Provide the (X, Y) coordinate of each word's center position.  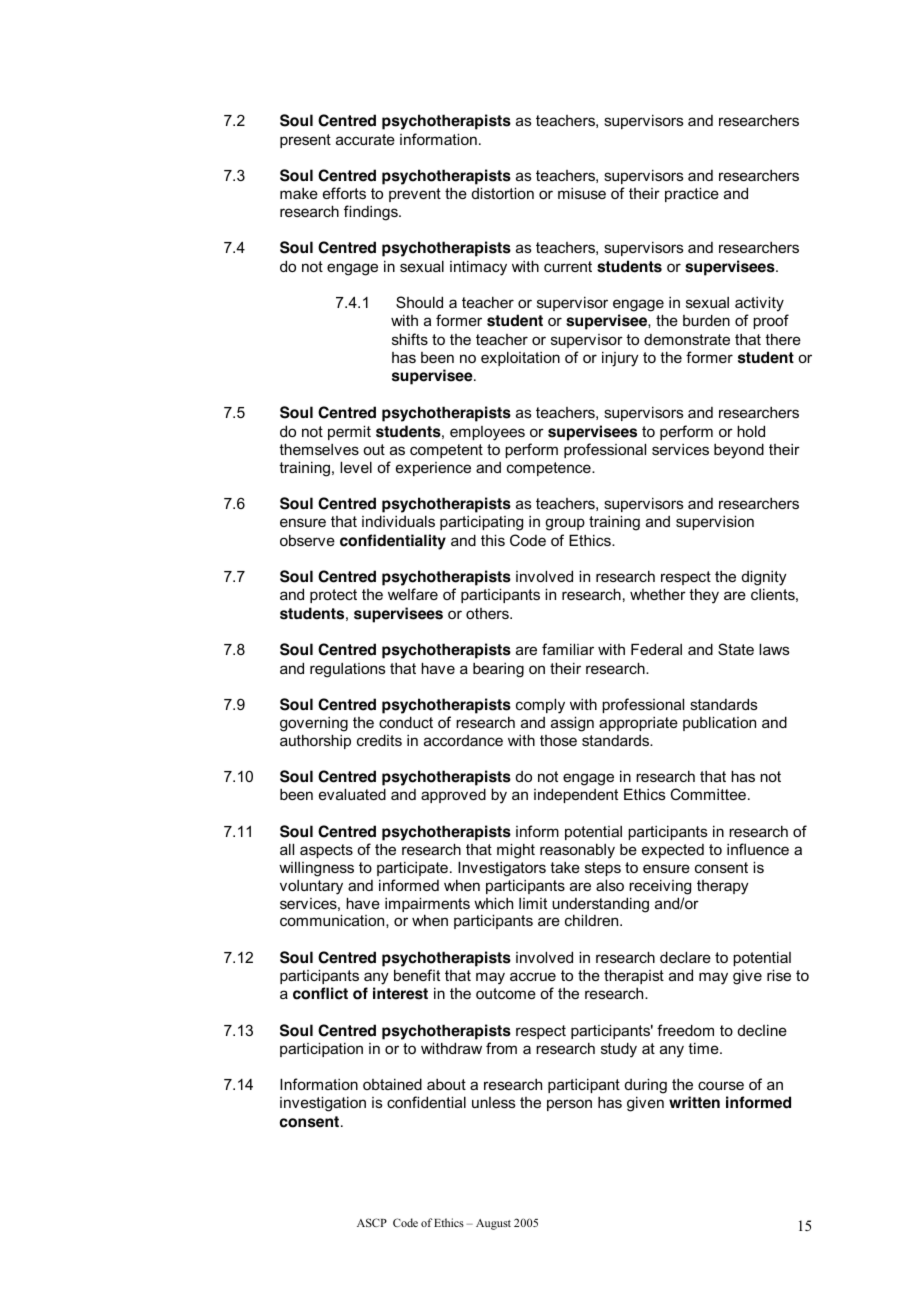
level (356, 467)
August (493, 1224)
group (565, 524)
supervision (715, 522)
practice (692, 194)
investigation (323, 1104)
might (516, 851)
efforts (344, 193)
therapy (723, 887)
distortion (503, 193)
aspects (326, 851)
